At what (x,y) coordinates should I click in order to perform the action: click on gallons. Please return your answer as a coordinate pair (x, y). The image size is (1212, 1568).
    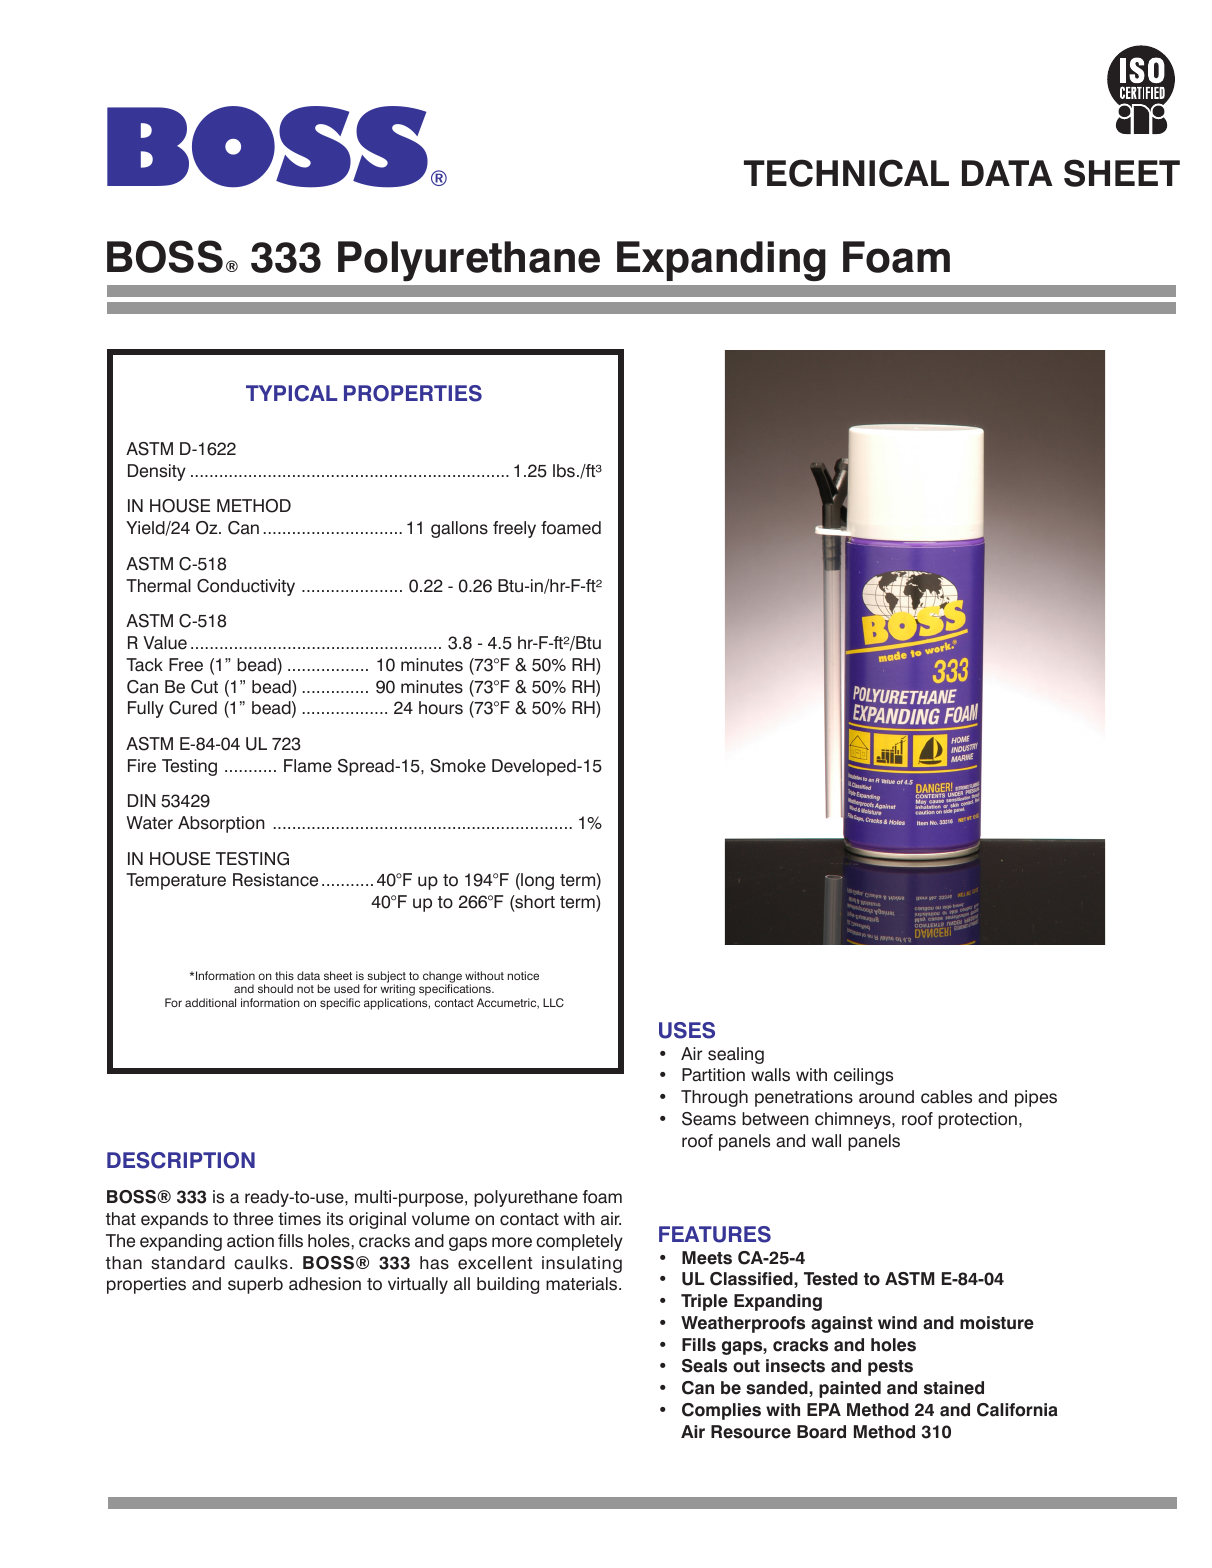
    Looking at the image, I should click on (459, 529).
